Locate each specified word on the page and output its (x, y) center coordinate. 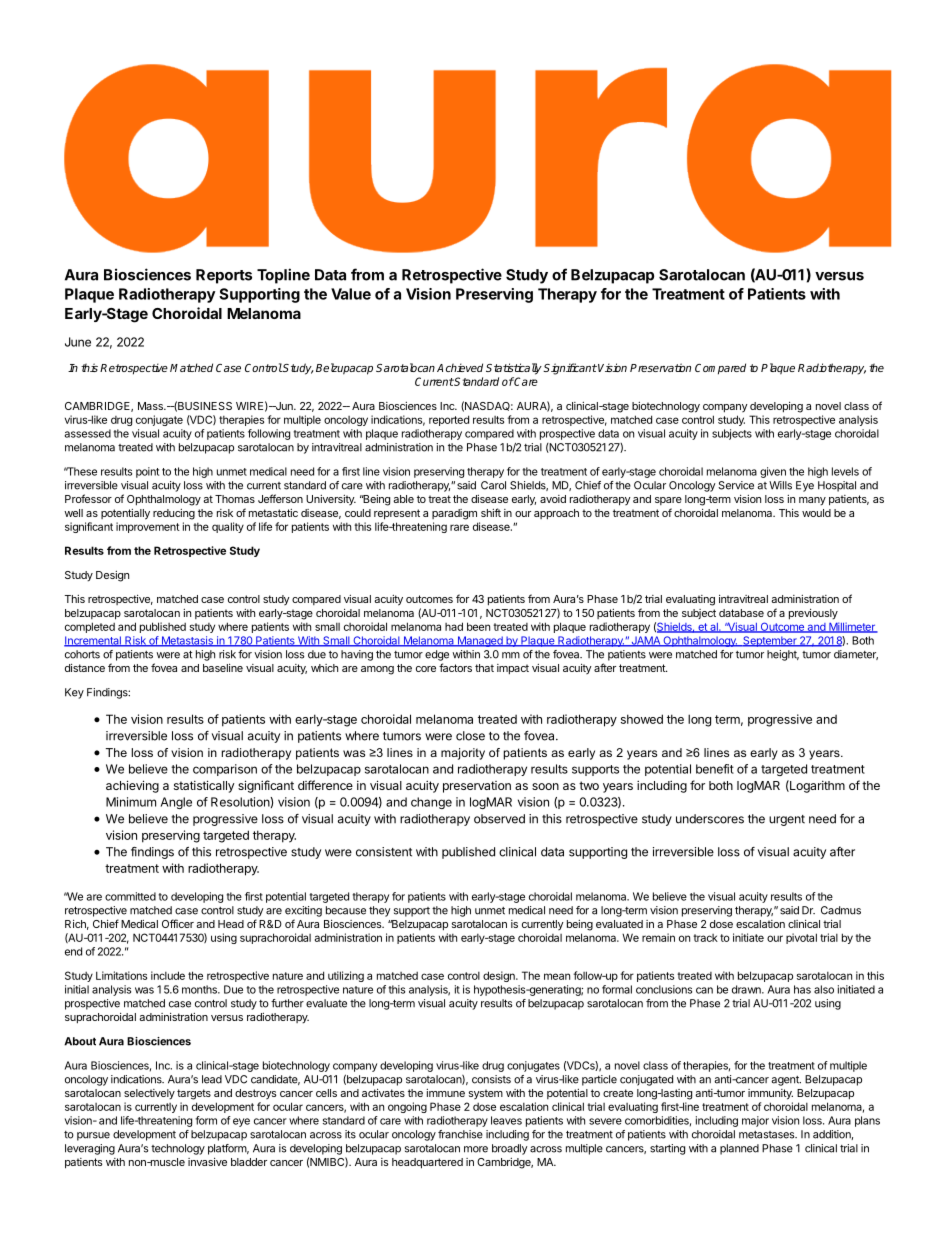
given (773, 472)
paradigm (454, 514)
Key (74, 693)
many (812, 501)
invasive (207, 1162)
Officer (178, 923)
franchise (460, 1134)
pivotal (801, 938)
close (470, 736)
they (380, 911)
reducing (174, 514)
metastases (768, 1135)
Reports (224, 276)
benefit (715, 769)
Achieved (460, 367)
